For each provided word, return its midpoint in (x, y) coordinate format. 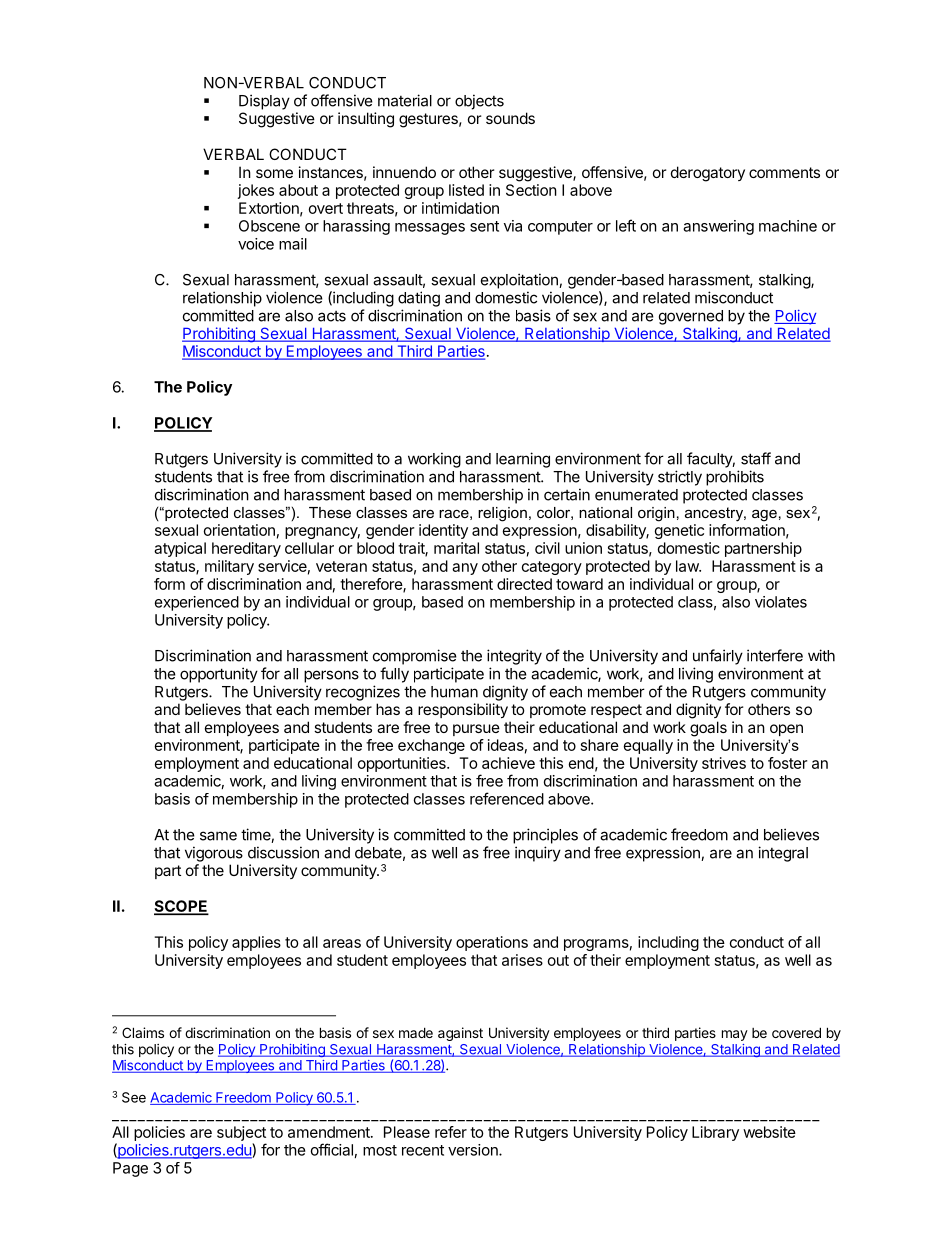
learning (523, 460)
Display (264, 102)
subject (241, 1135)
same (218, 836)
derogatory (708, 174)
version (474, 1150)
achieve (508, 763)
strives (724, 763)
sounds (510, 118)
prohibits (735, 478)
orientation (239, 530)
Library (715, 1133)
